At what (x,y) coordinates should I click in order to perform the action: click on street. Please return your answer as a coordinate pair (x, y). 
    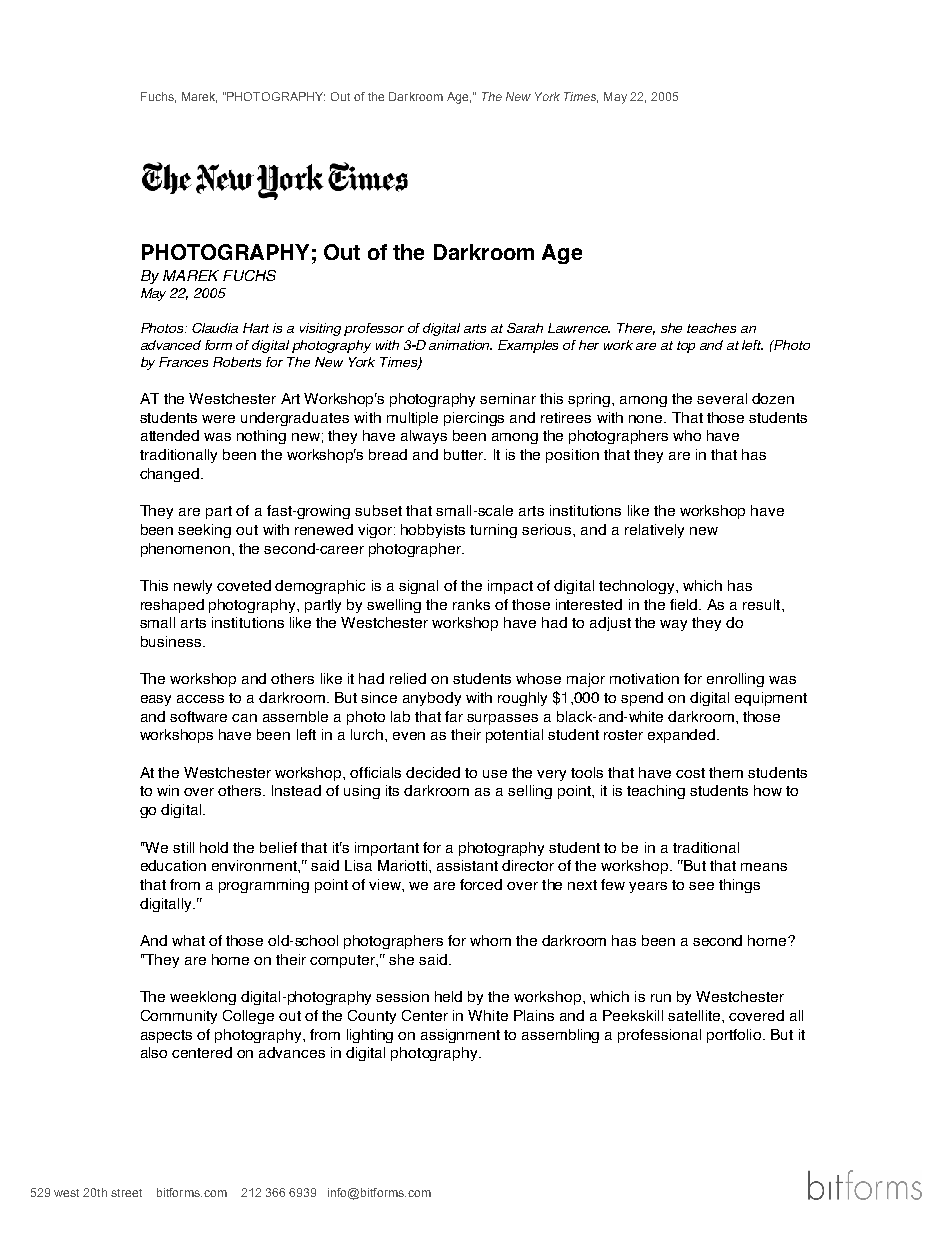
    Looking at the image, I should click on (126, 1193).
